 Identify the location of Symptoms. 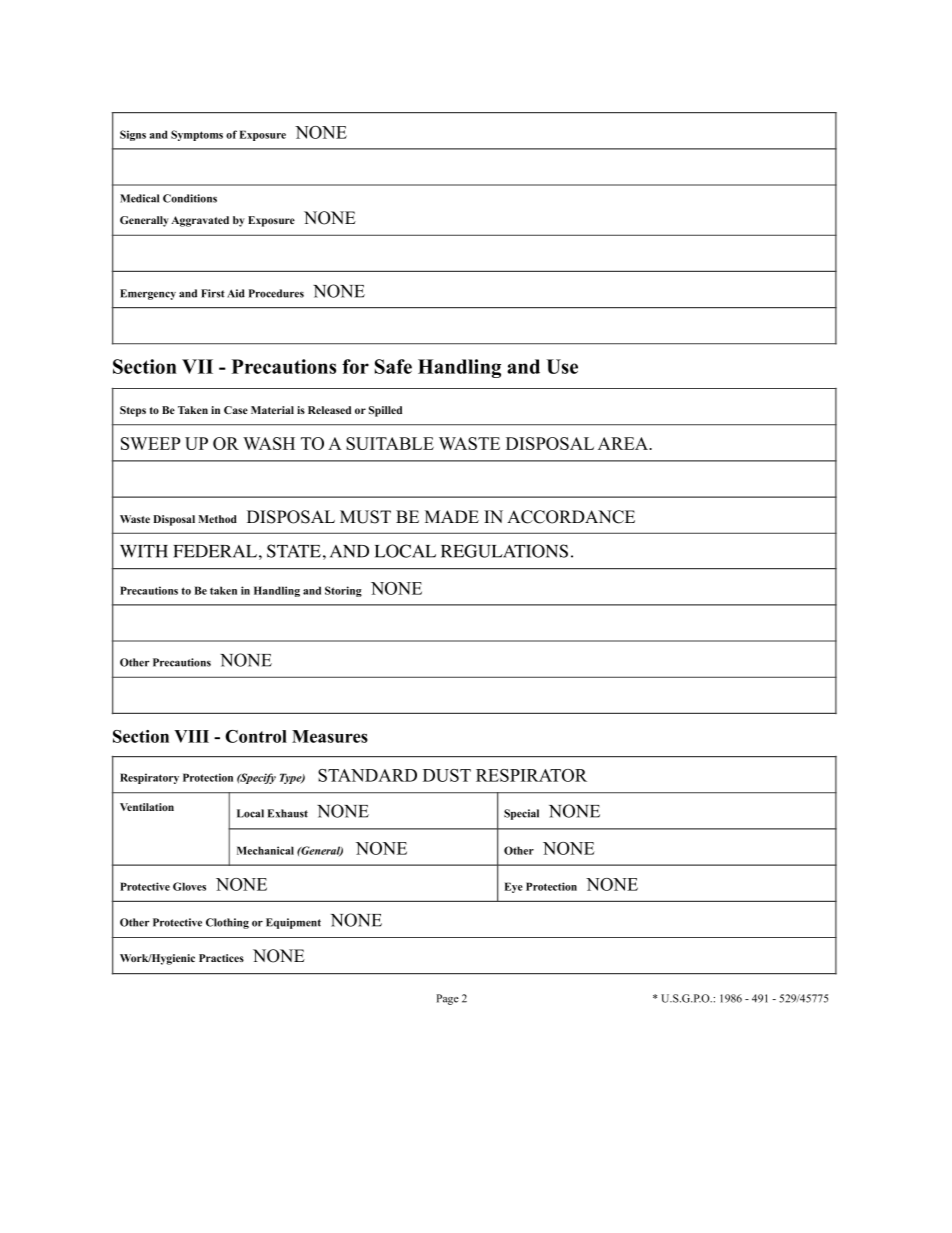
(197, 135).
